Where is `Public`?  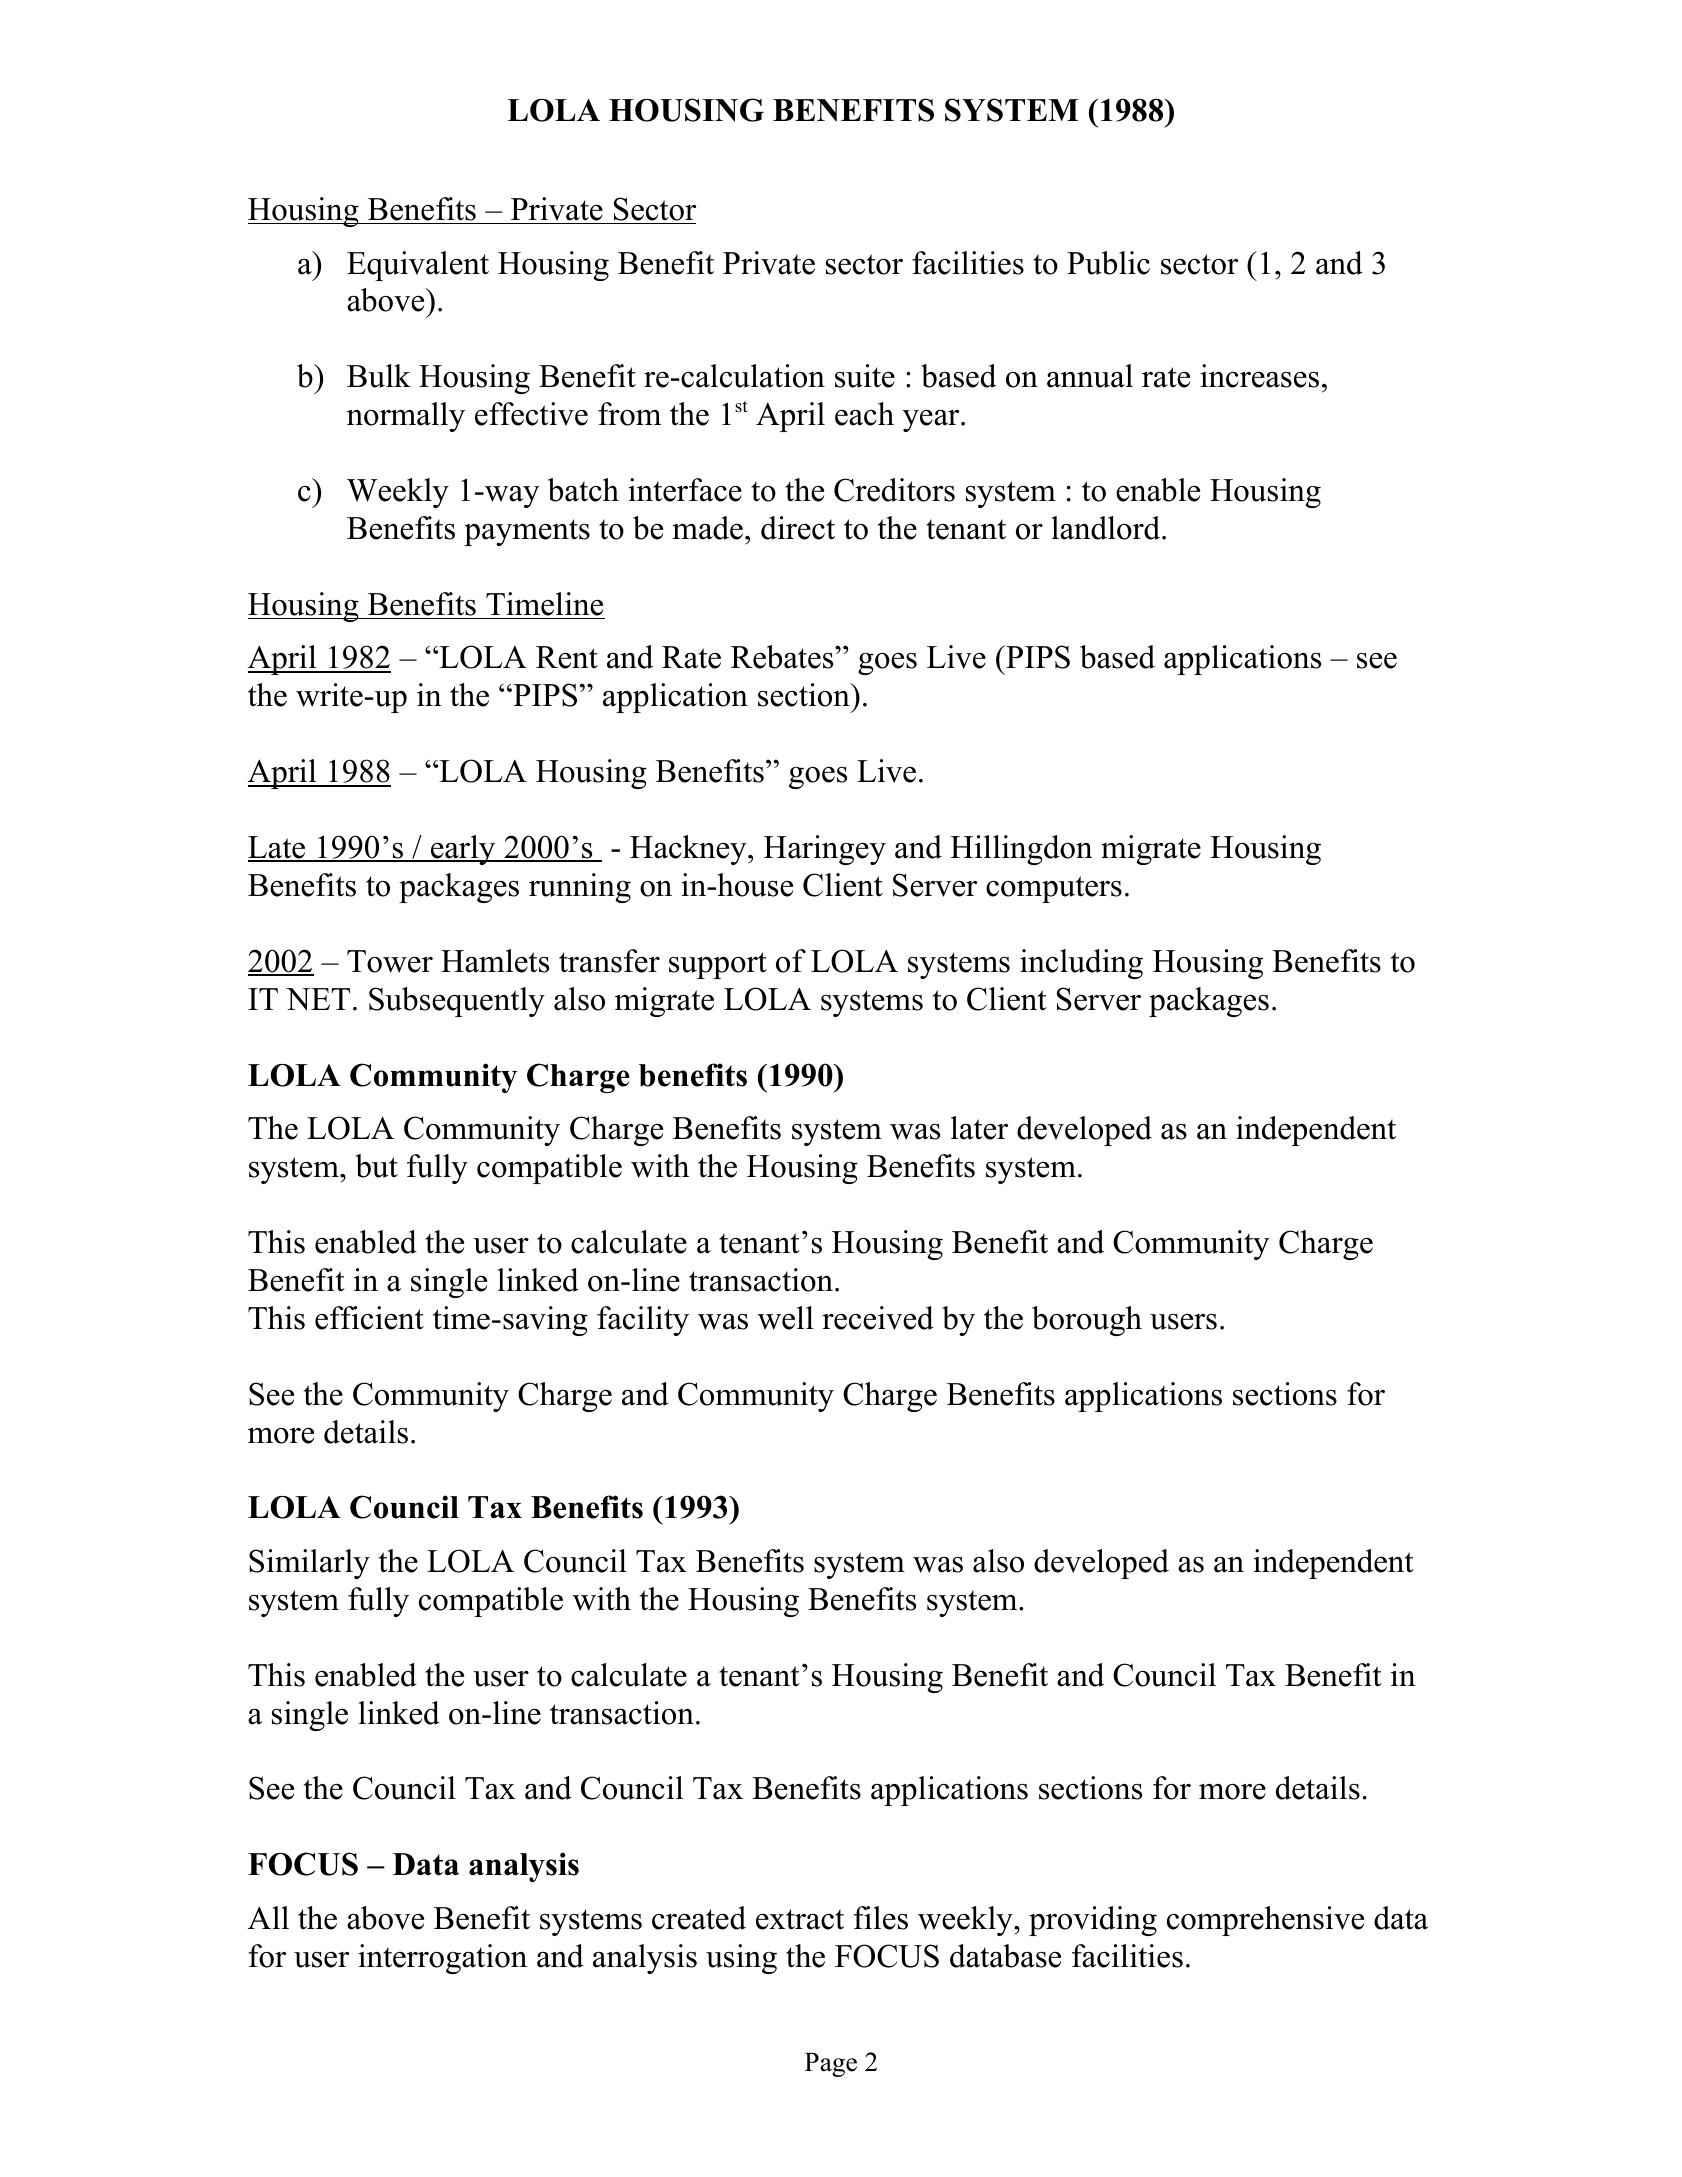 Public is located at coordinates (1108, 263).
